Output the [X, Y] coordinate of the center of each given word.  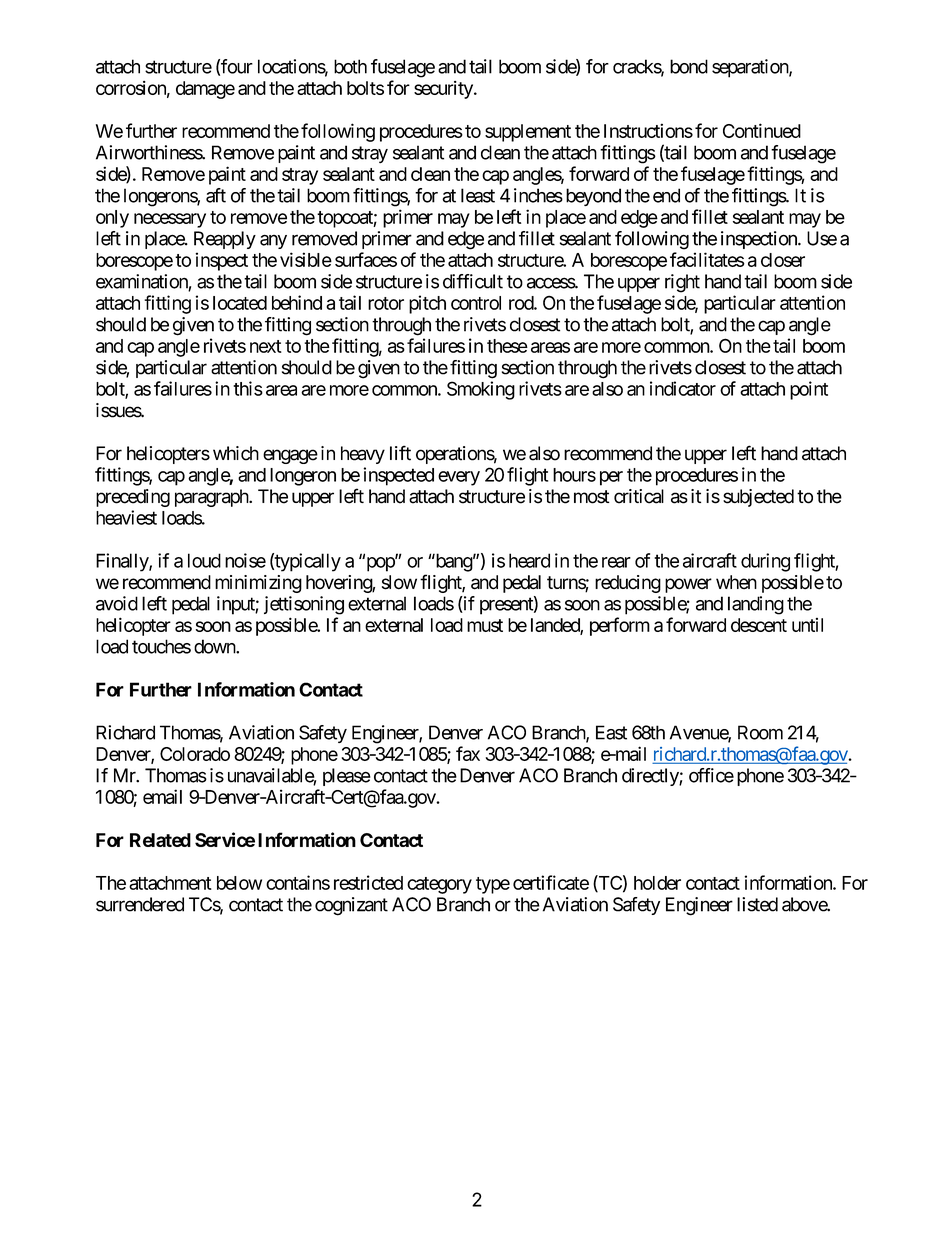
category [439, 885]
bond [689, 66]
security [444, 90]
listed [757, 904]
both [350, 66]
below [239, 883]
